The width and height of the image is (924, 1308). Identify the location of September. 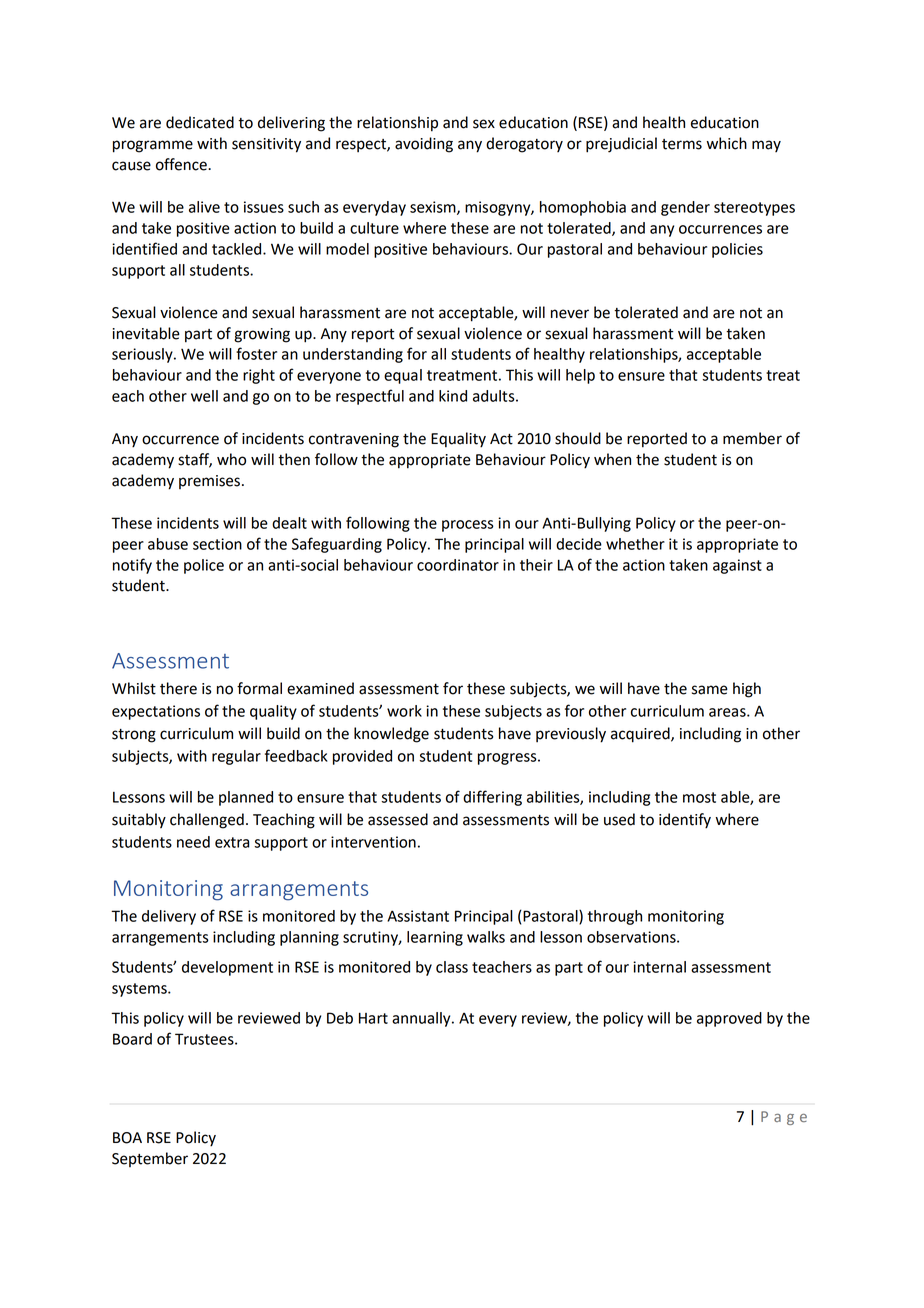
(150, 1159).
